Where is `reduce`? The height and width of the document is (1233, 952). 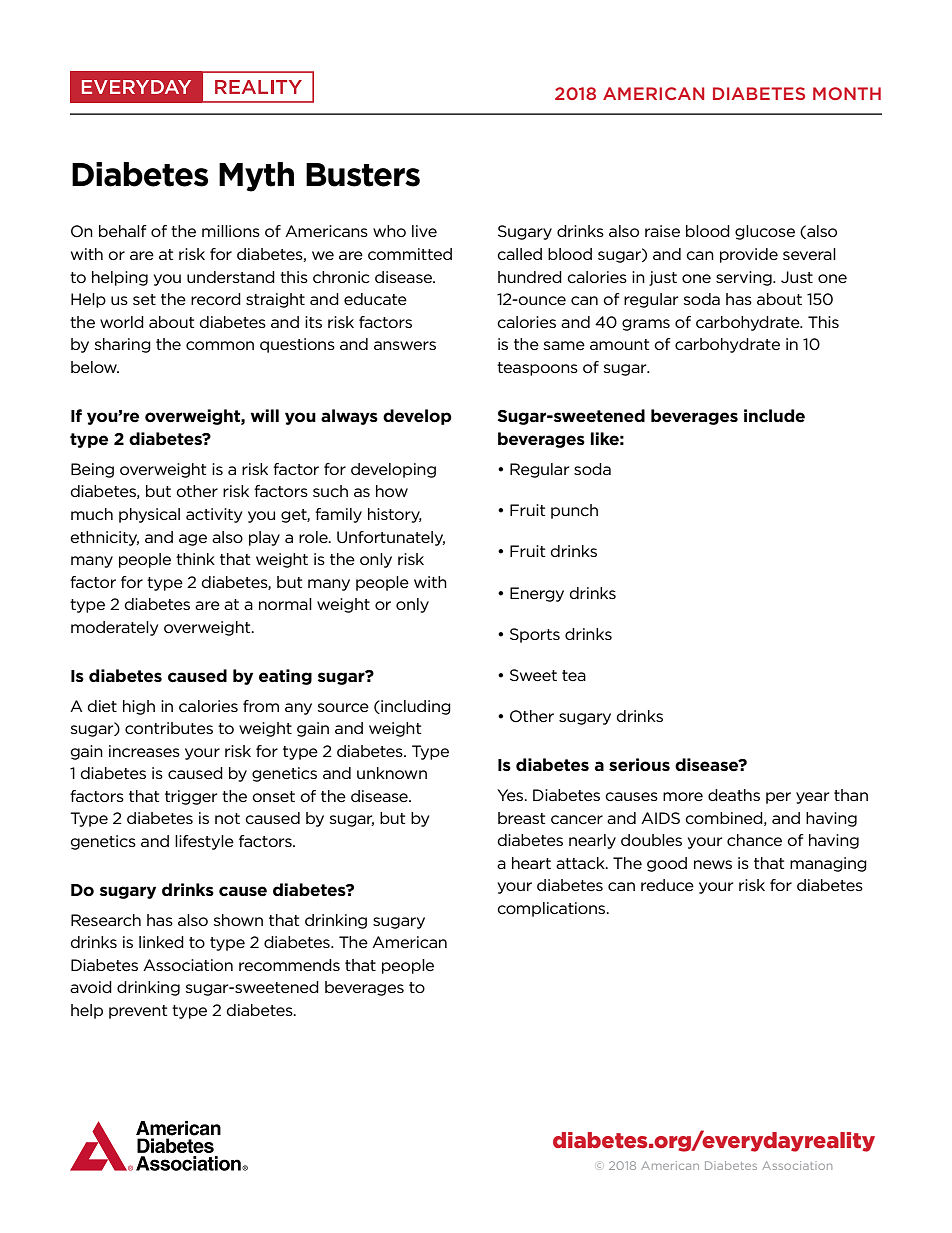
reduce is located at coordinates (667, 885).
